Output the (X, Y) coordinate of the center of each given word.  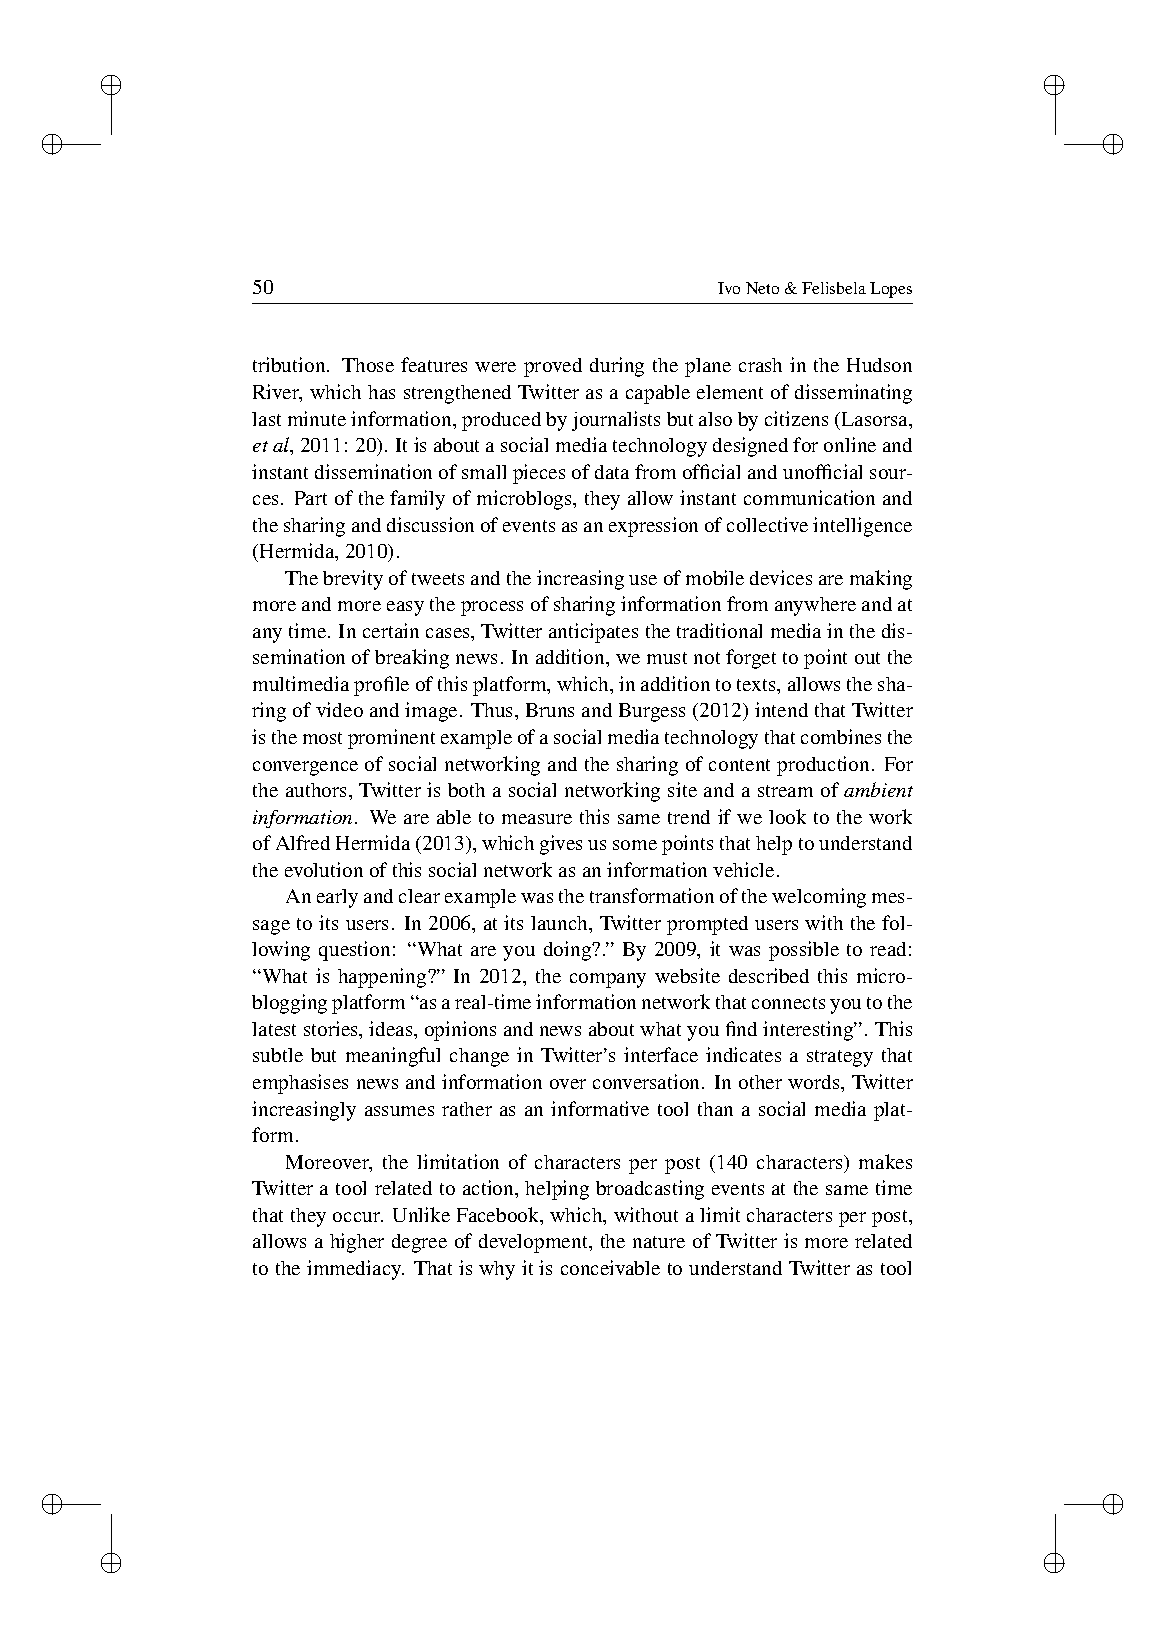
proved (553, 367)
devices (781, 577)
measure (537, 819)
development (535, 1243)
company (608, 980)
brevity (353, 580)
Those (368, 365)
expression (653, 527)
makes (885, 1161)
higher (357, 1243)
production (823, 766)
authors (318, 790)
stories (332, 1028)
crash (760, 365)
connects (788, 1003)
